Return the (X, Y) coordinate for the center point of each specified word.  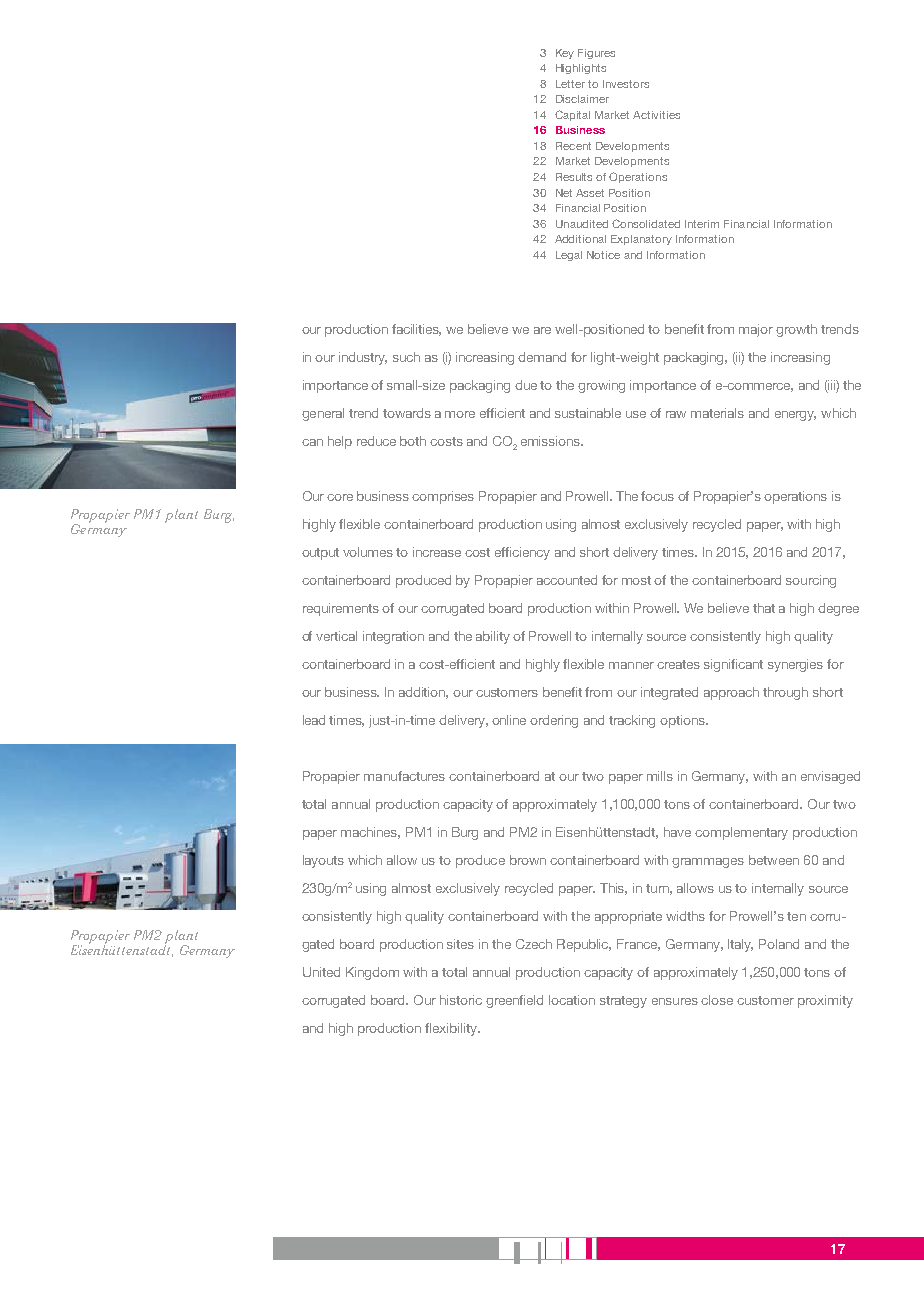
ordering (554, 721)
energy (795, 416)
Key (565, 54)
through (785, 693)
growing (601, 386)
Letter (570, 84)
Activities (656, 115)
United (321, 972)
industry (363, 358)
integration (393, 637)
